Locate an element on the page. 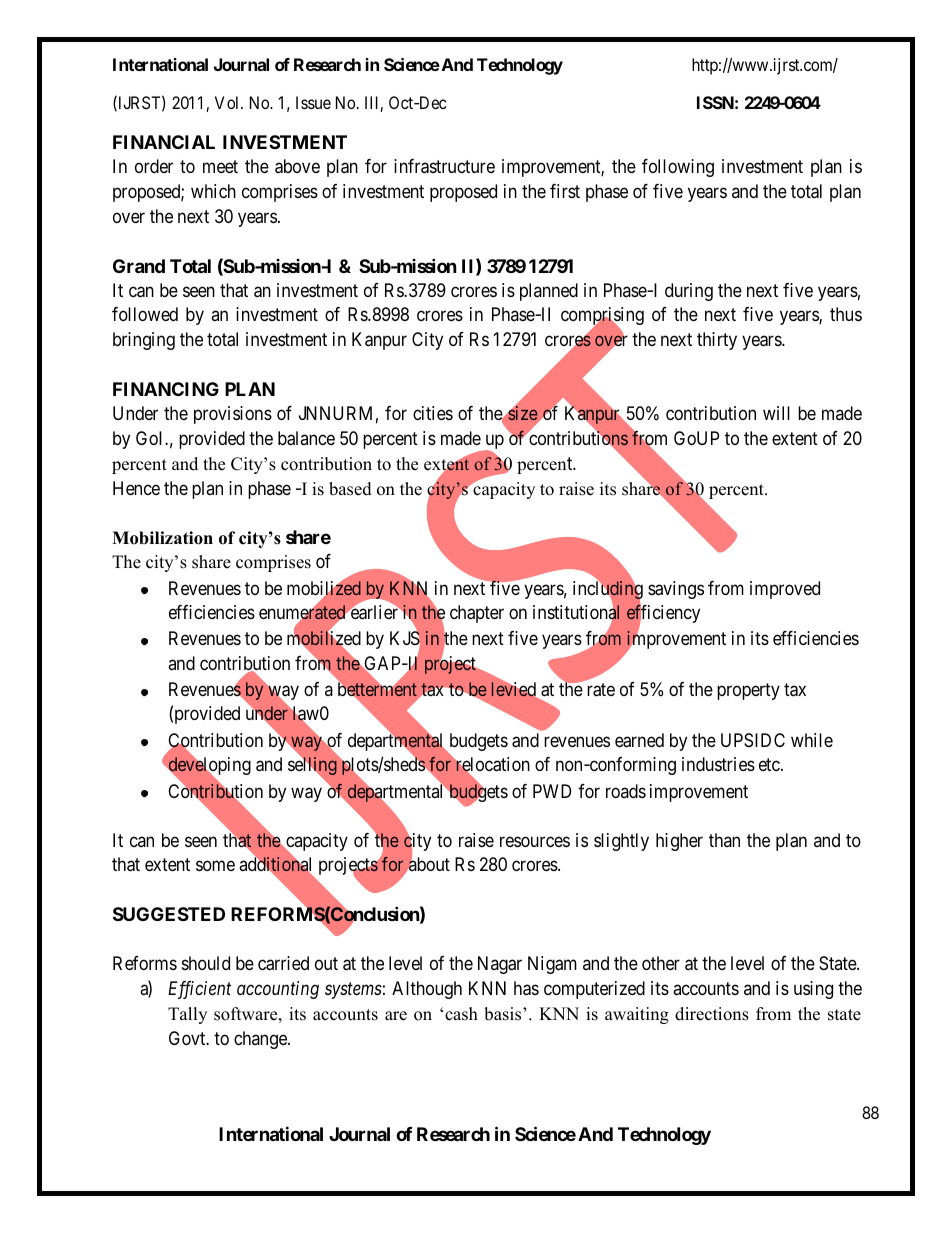  basis is located at coordinates (504, 1014).
